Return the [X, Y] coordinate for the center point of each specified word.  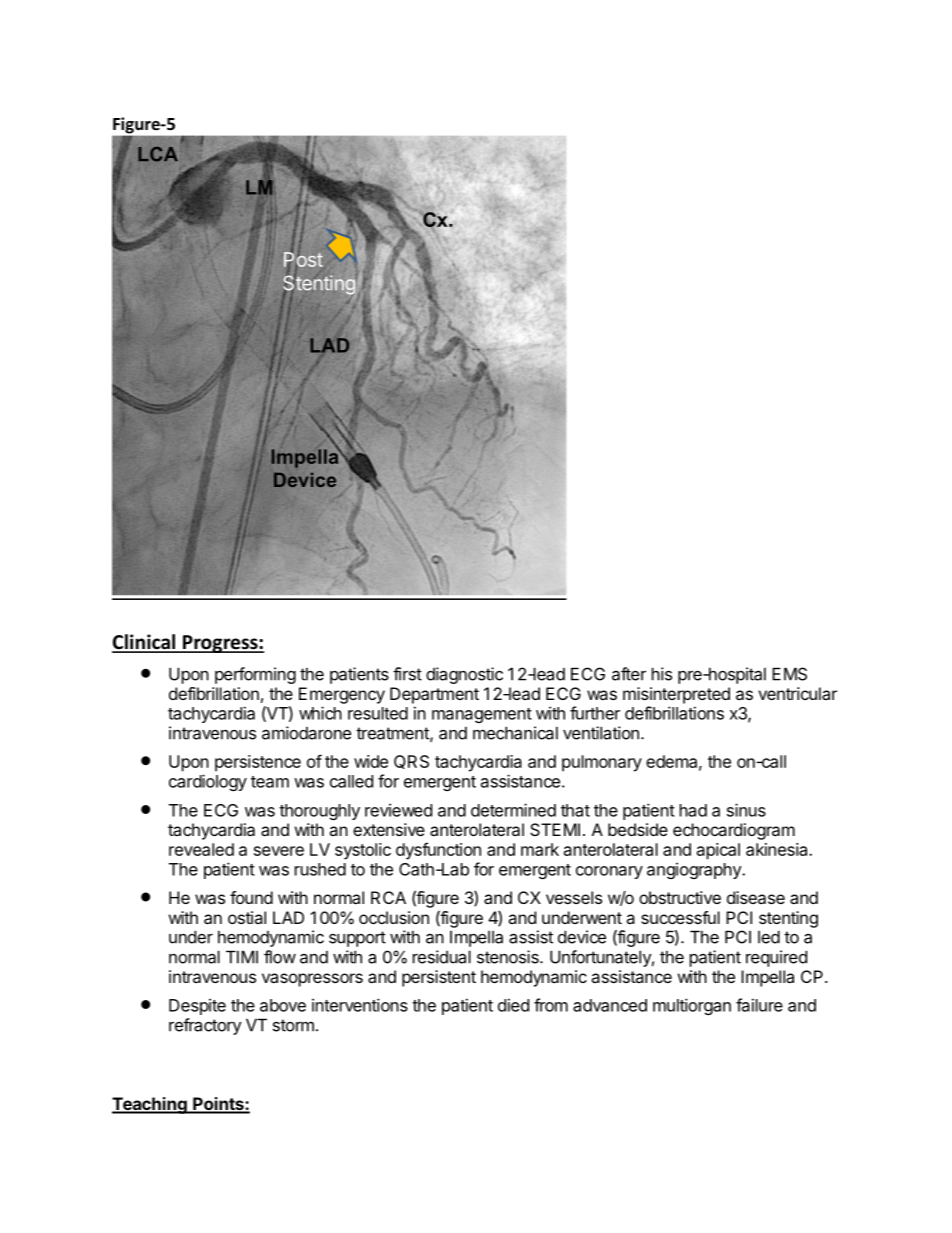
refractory [205, 1026]
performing [255, 675]
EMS [789, 674]
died [513, 1005]
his [662, 674]
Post [303, 260]
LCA [158, 154]
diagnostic [464, 675]
